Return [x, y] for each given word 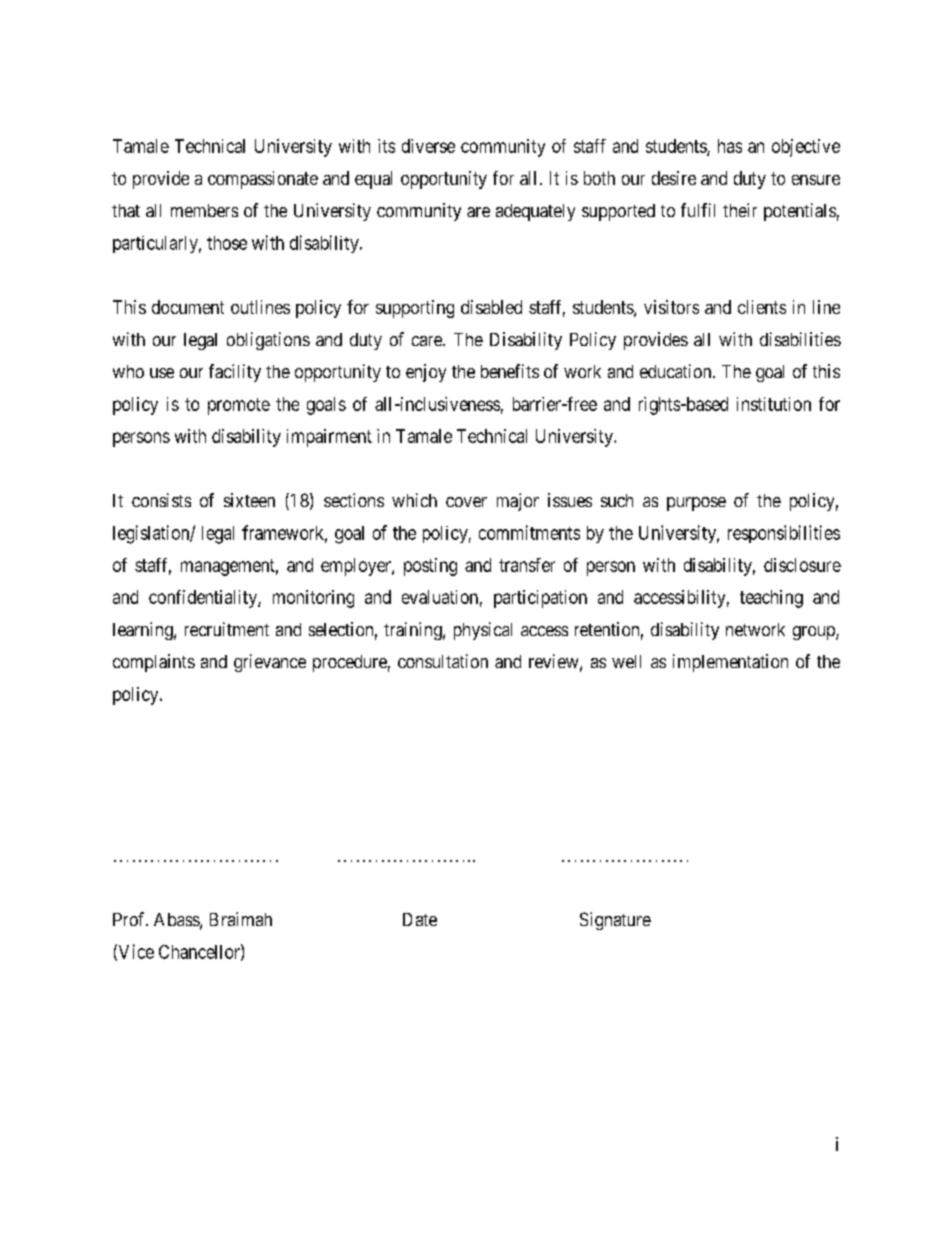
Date [420, 919]
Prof [130, 919]
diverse [428, 146]
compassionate [263, 180]
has [730, 146]
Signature [615, 921]
